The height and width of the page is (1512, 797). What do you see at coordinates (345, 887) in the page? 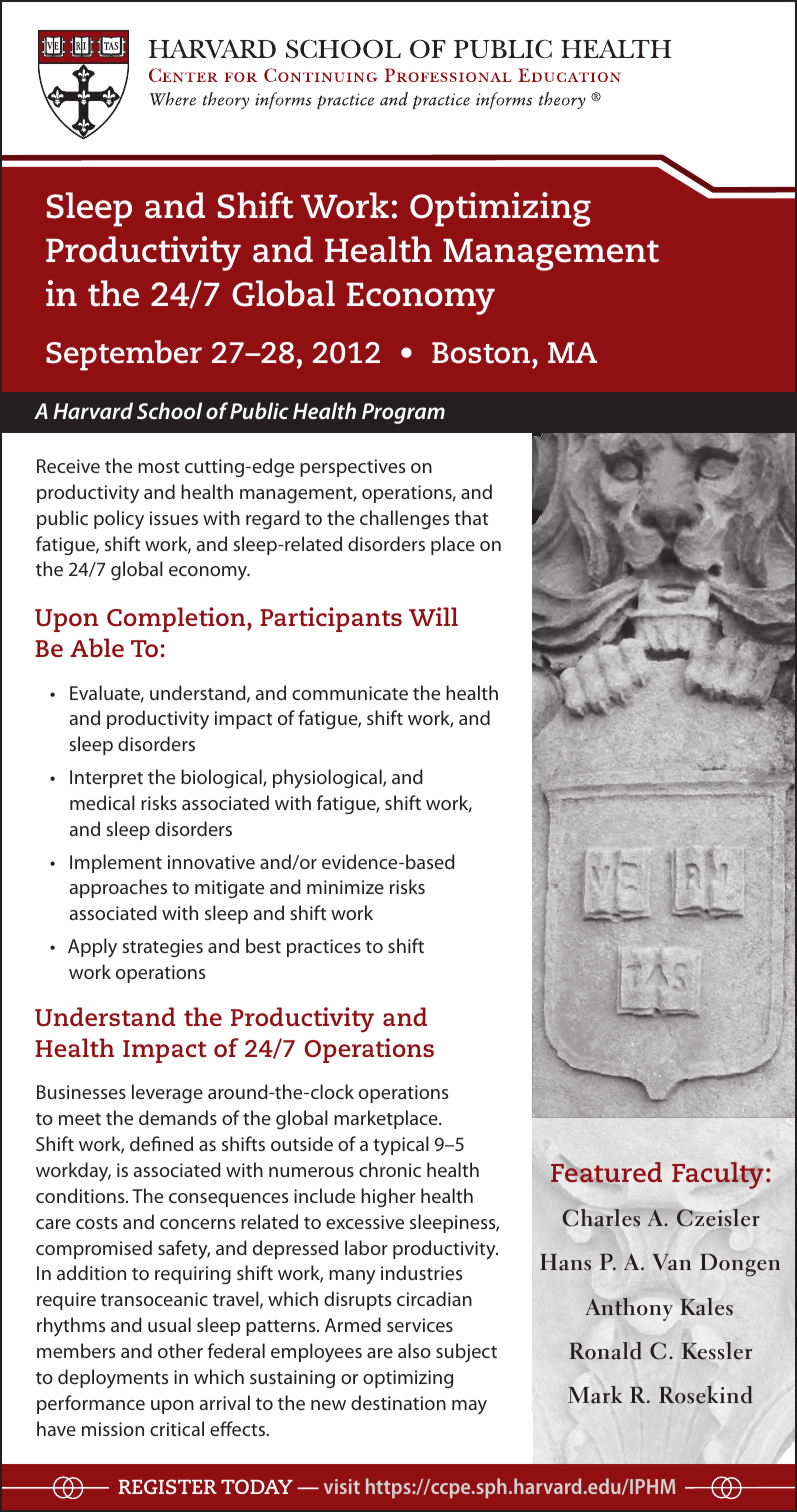
I see `minimize` at bounding box center [345, 887].
